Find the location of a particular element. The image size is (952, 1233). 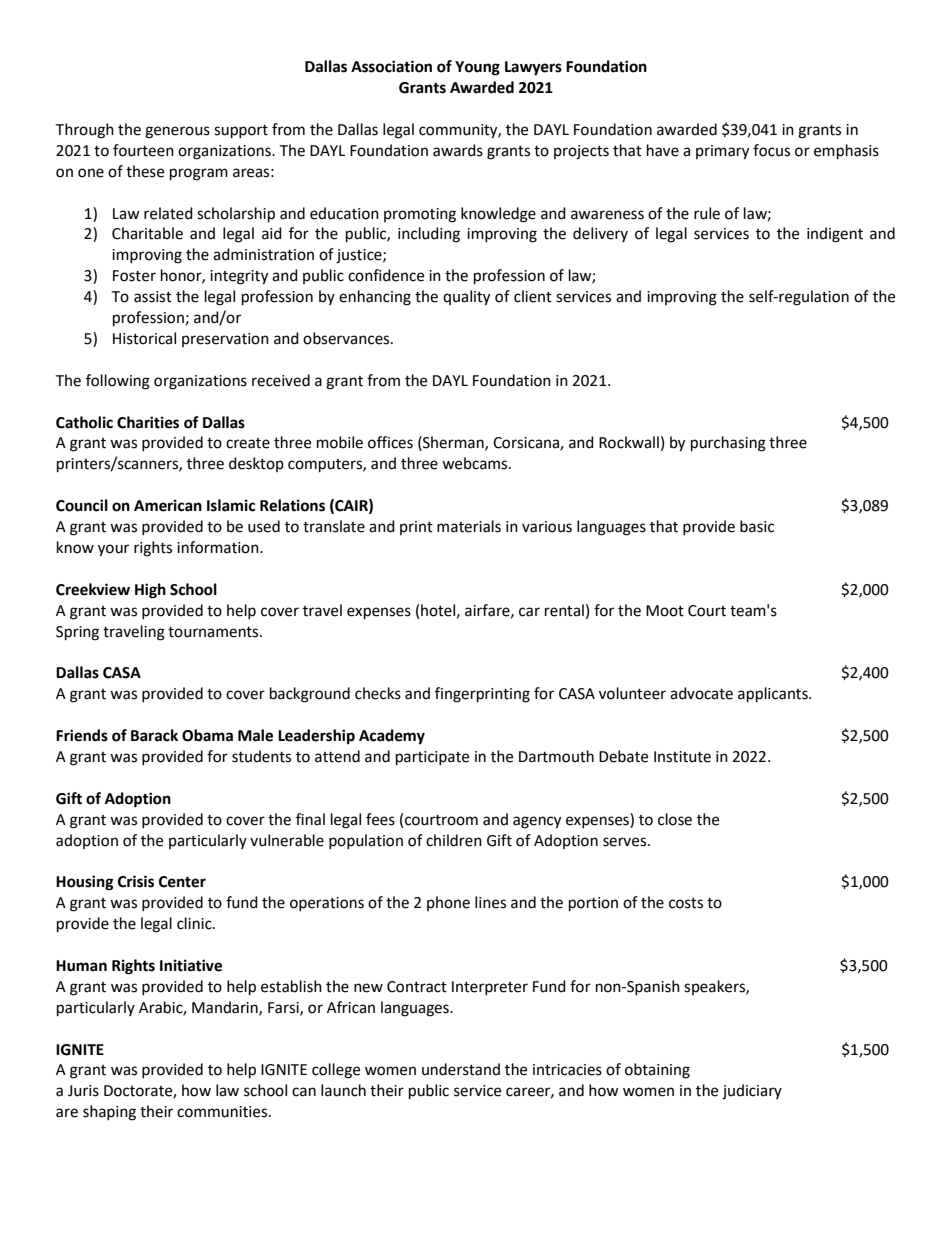

focus is located at coordinates (771, 150).
